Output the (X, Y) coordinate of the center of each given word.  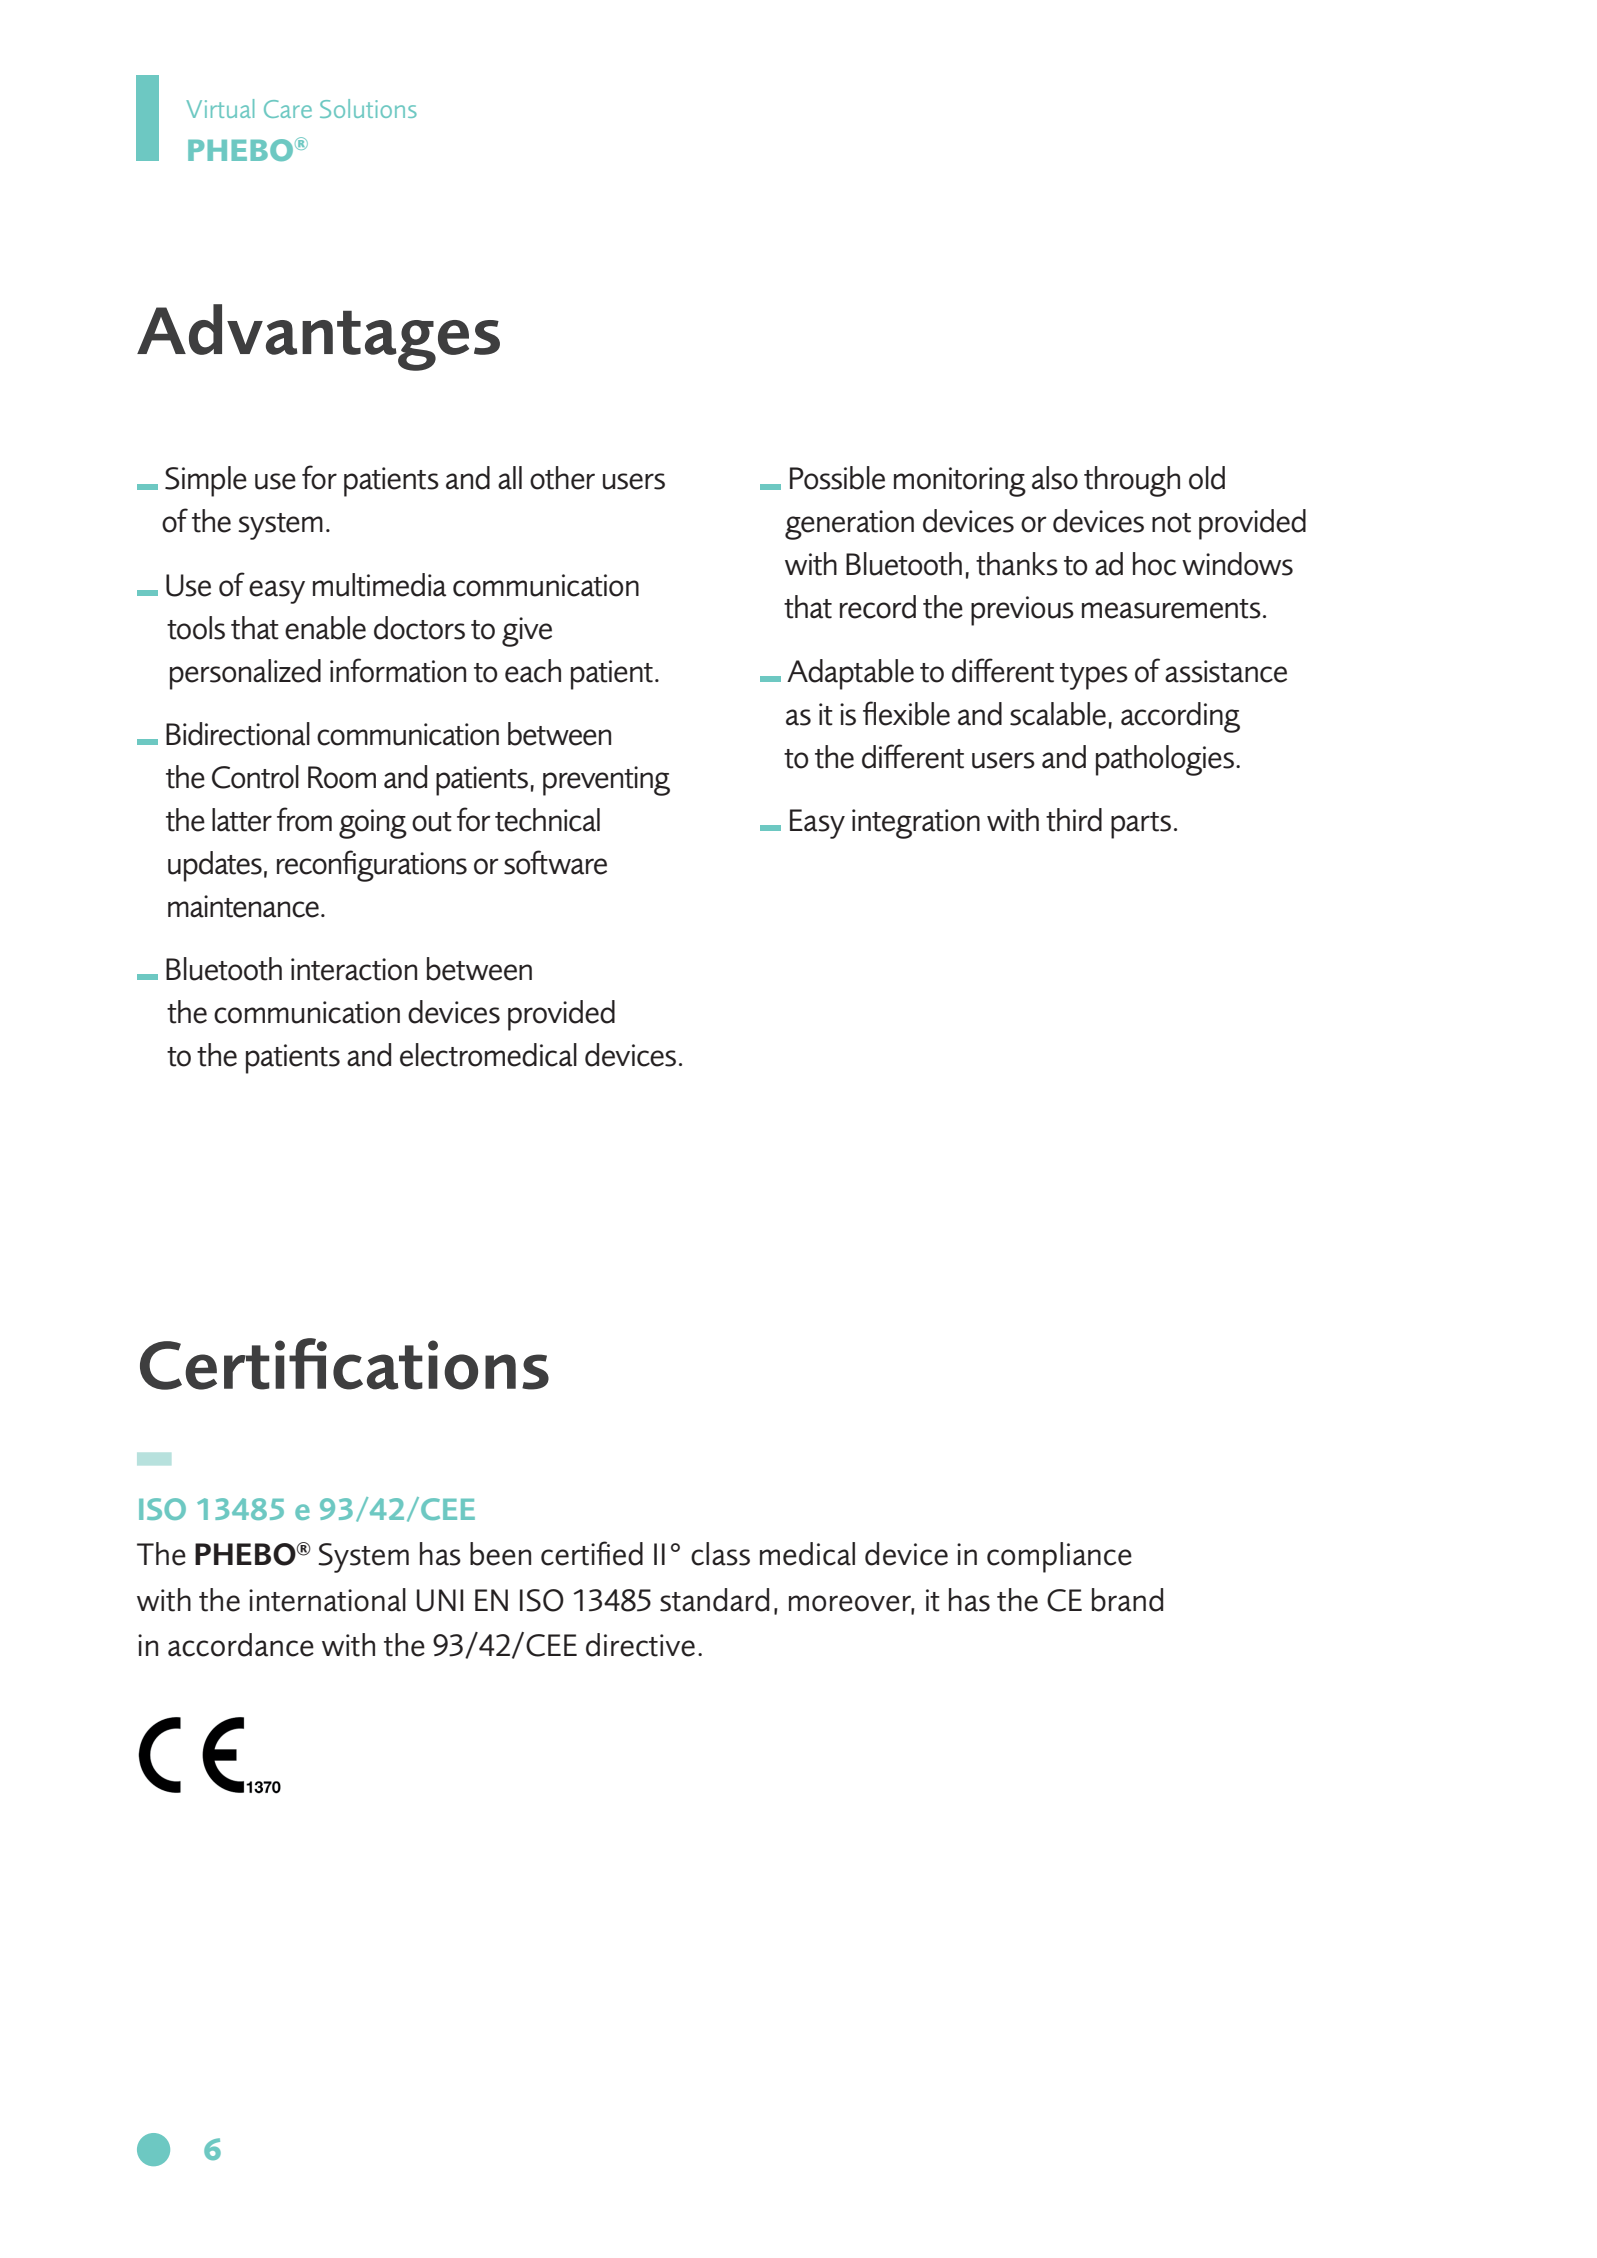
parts (1141, 825)
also (1055, 478)
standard (714, 1600)
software (555, 862)
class (720, 1554)
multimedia (379, 585)
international (327, 1600)
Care (288, 109)
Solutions (368, 108)
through (1132, 481)
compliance (1059, 1557)
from (304, 819)
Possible (837, 478)
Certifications (344, 1364)
